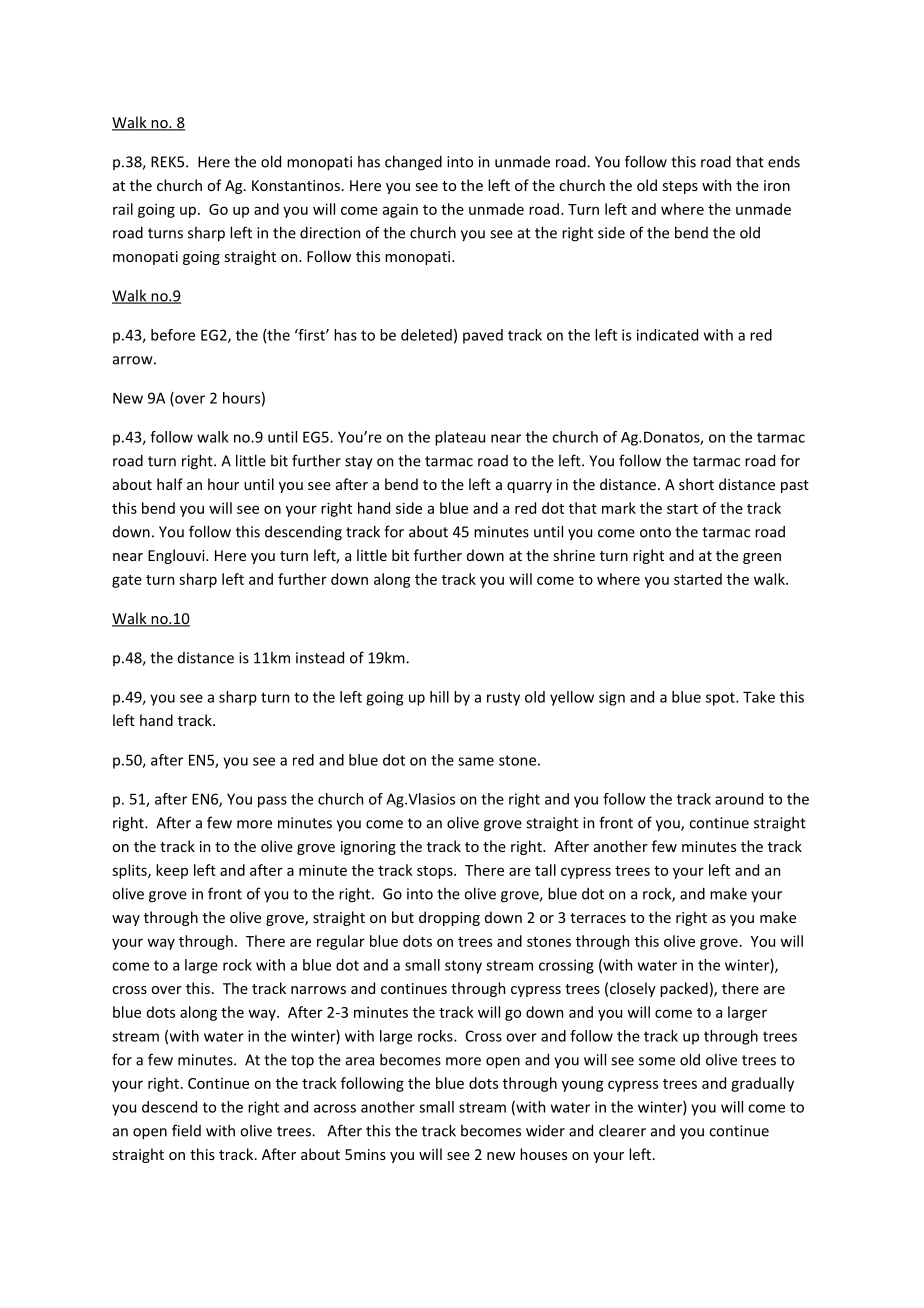 The height and width of the document is (1308, 924). I want to click on pass, so click(272, 802).
